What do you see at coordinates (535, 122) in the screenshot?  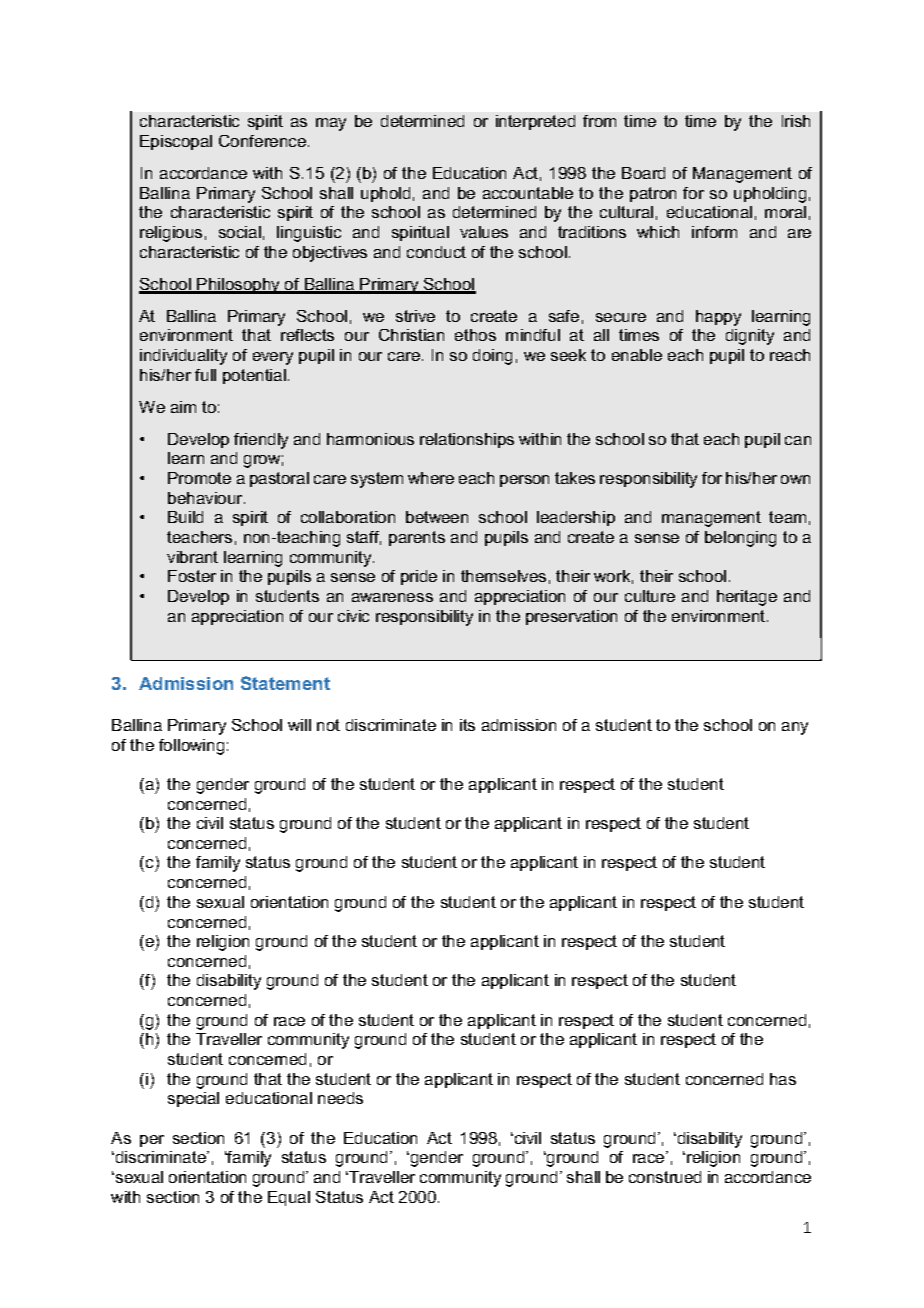 I see `interpreted` at bounding box center [535, 122].
